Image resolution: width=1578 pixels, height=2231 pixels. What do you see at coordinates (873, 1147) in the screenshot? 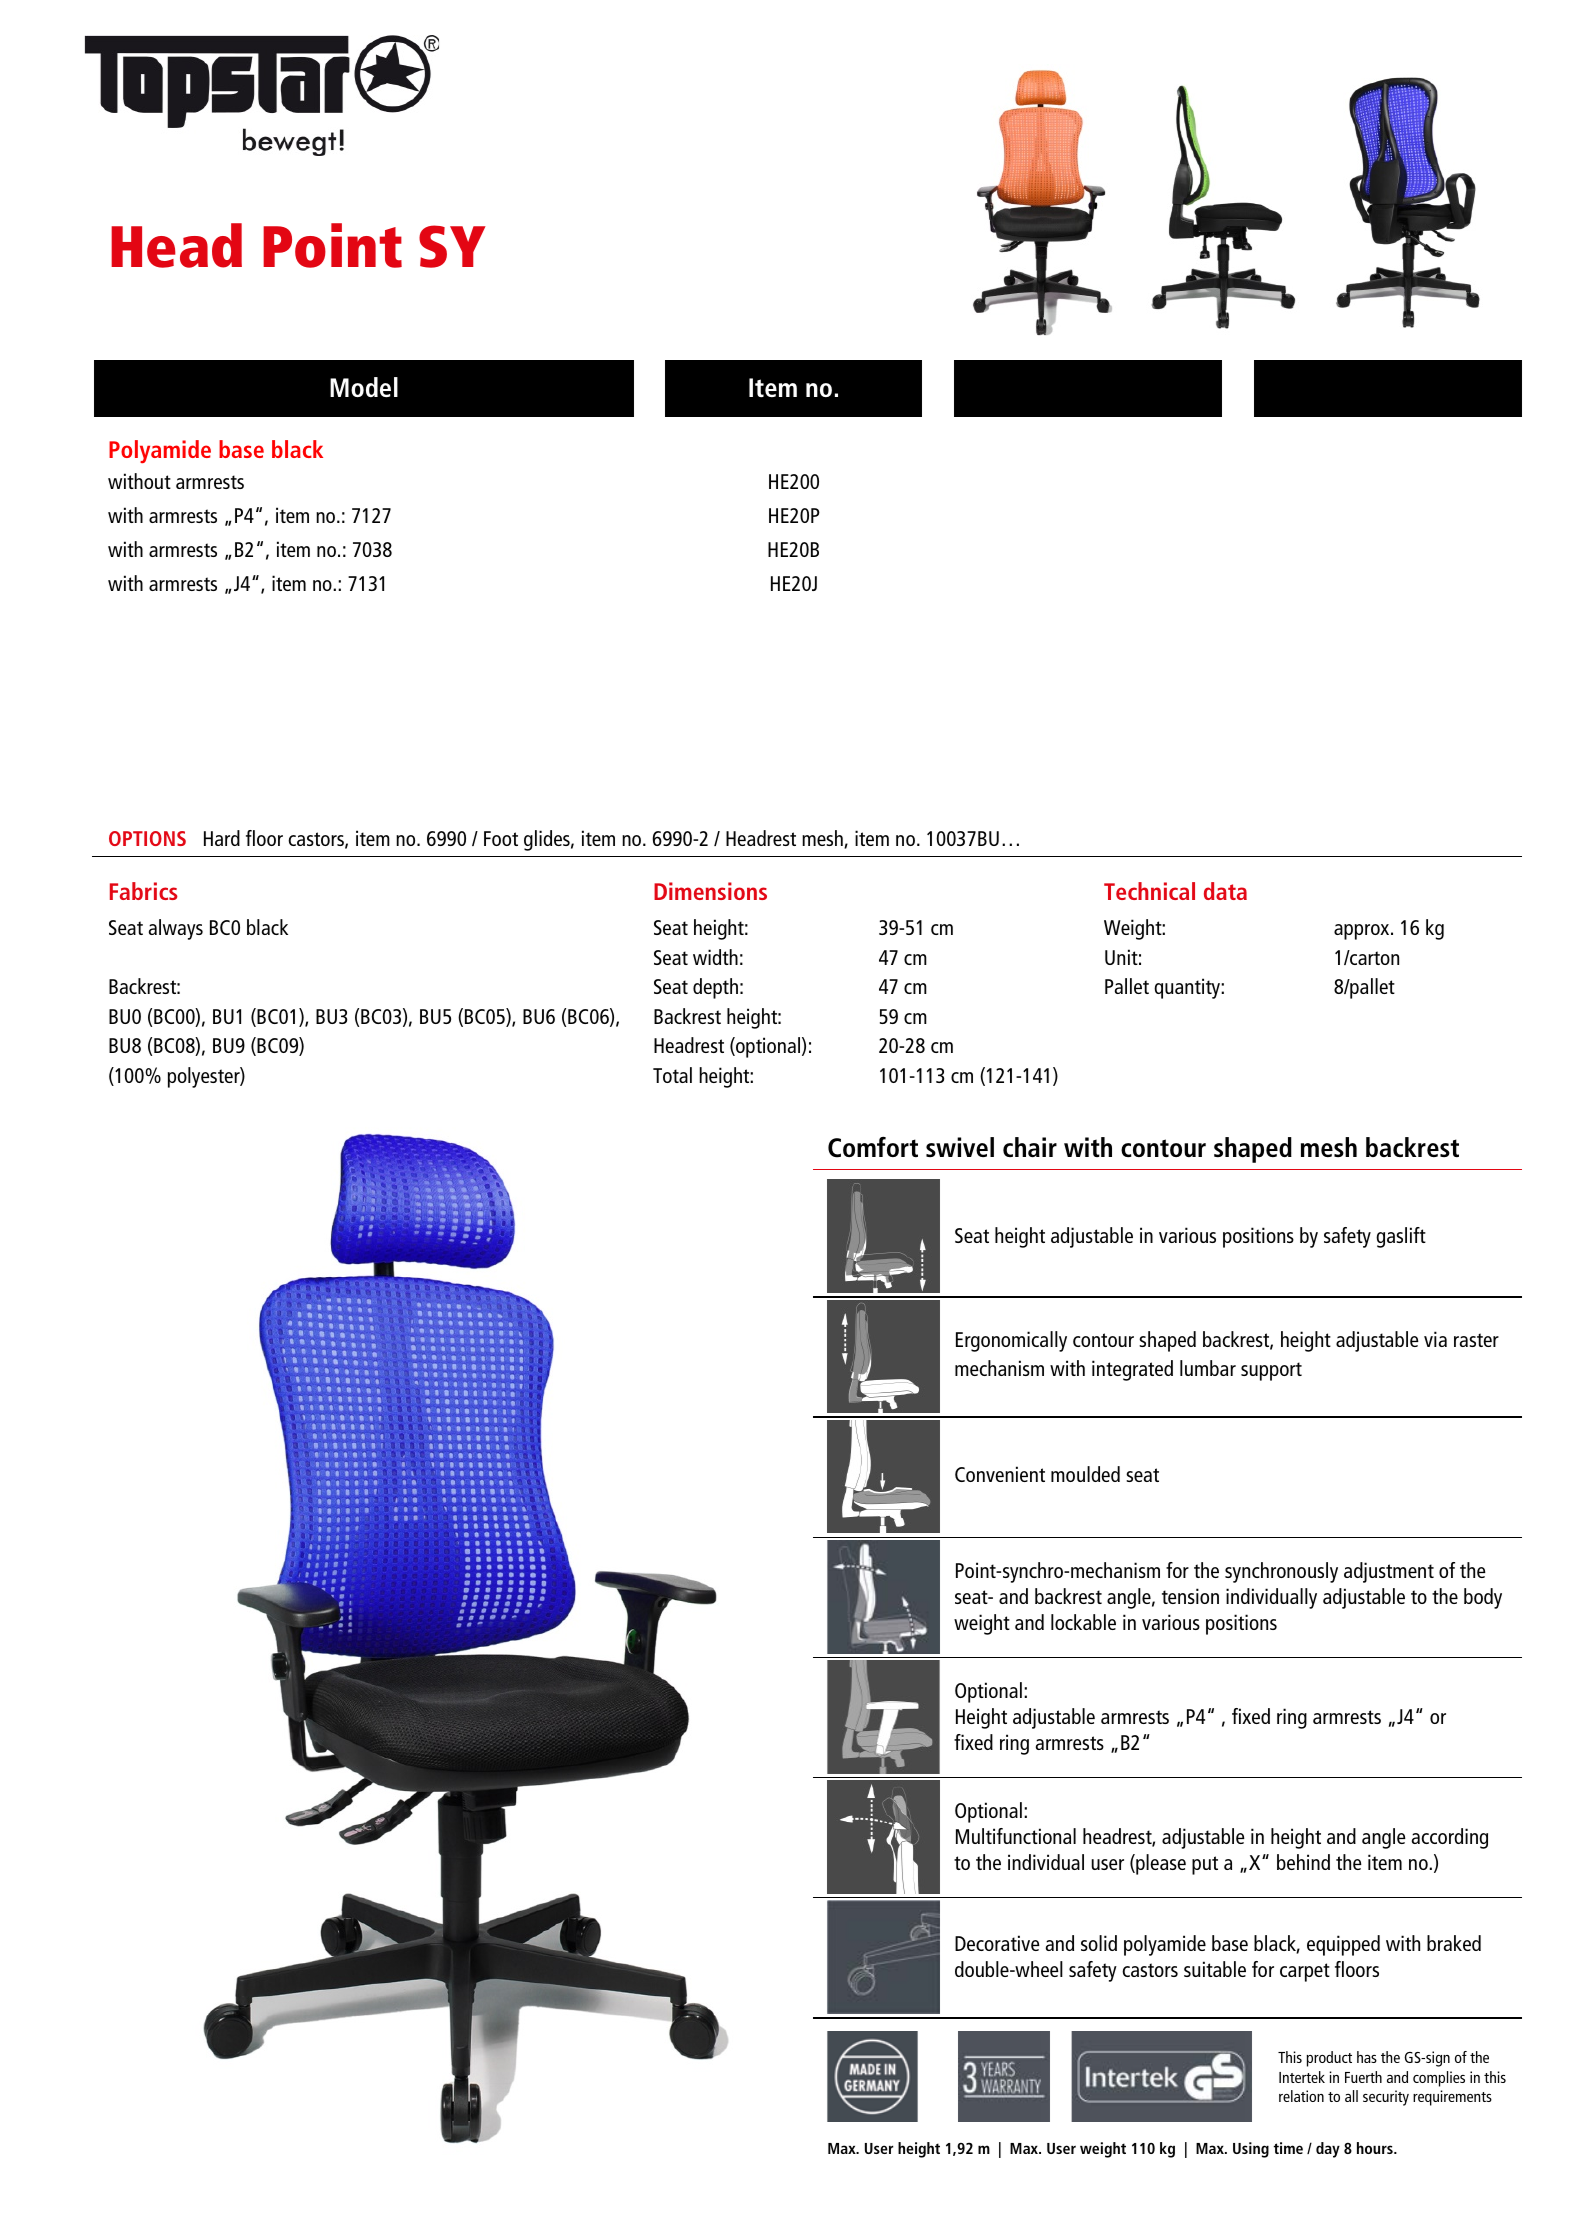
I see `Comfort` at bounding box center [873, 1147].
